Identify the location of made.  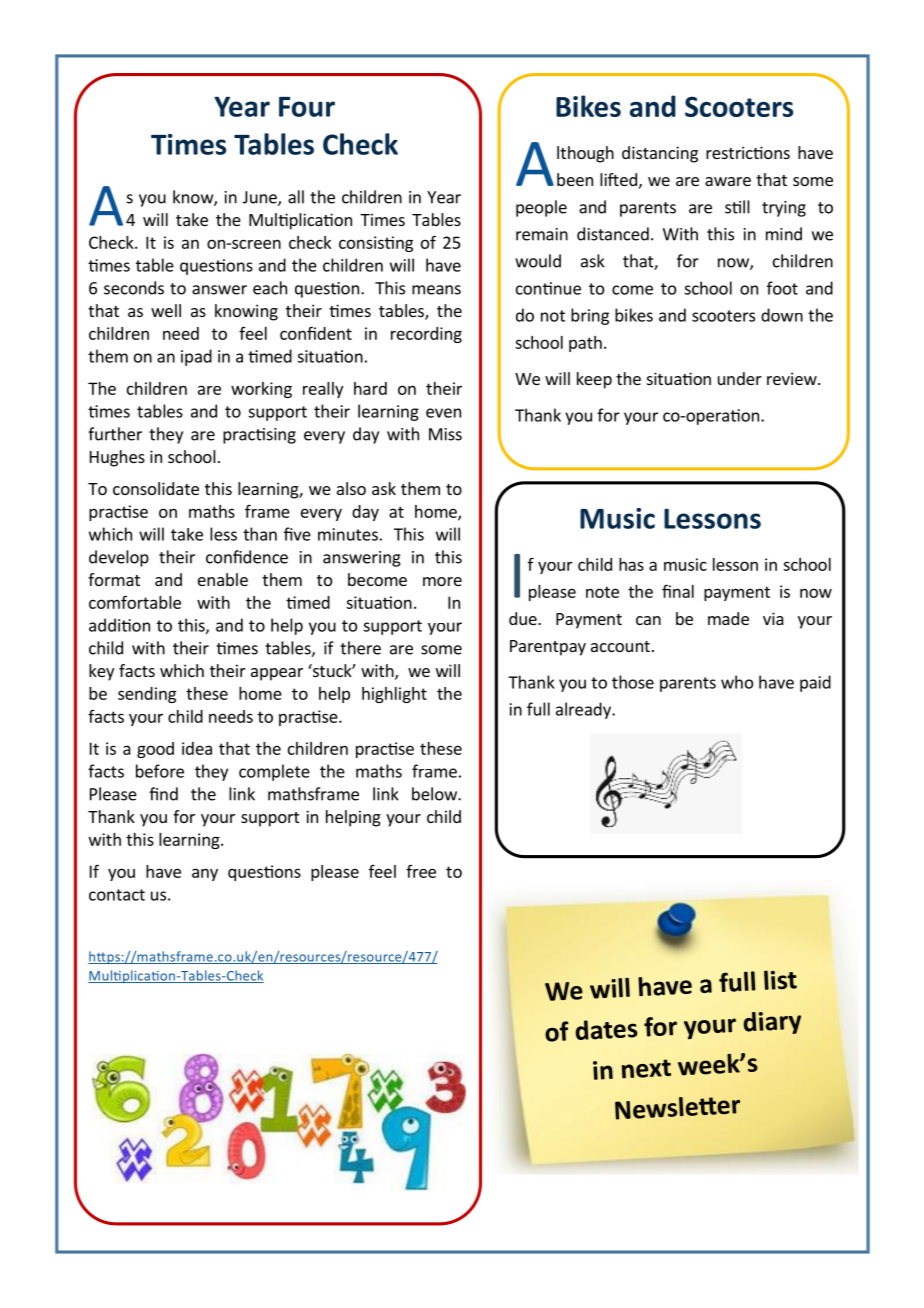
(728, 618).
